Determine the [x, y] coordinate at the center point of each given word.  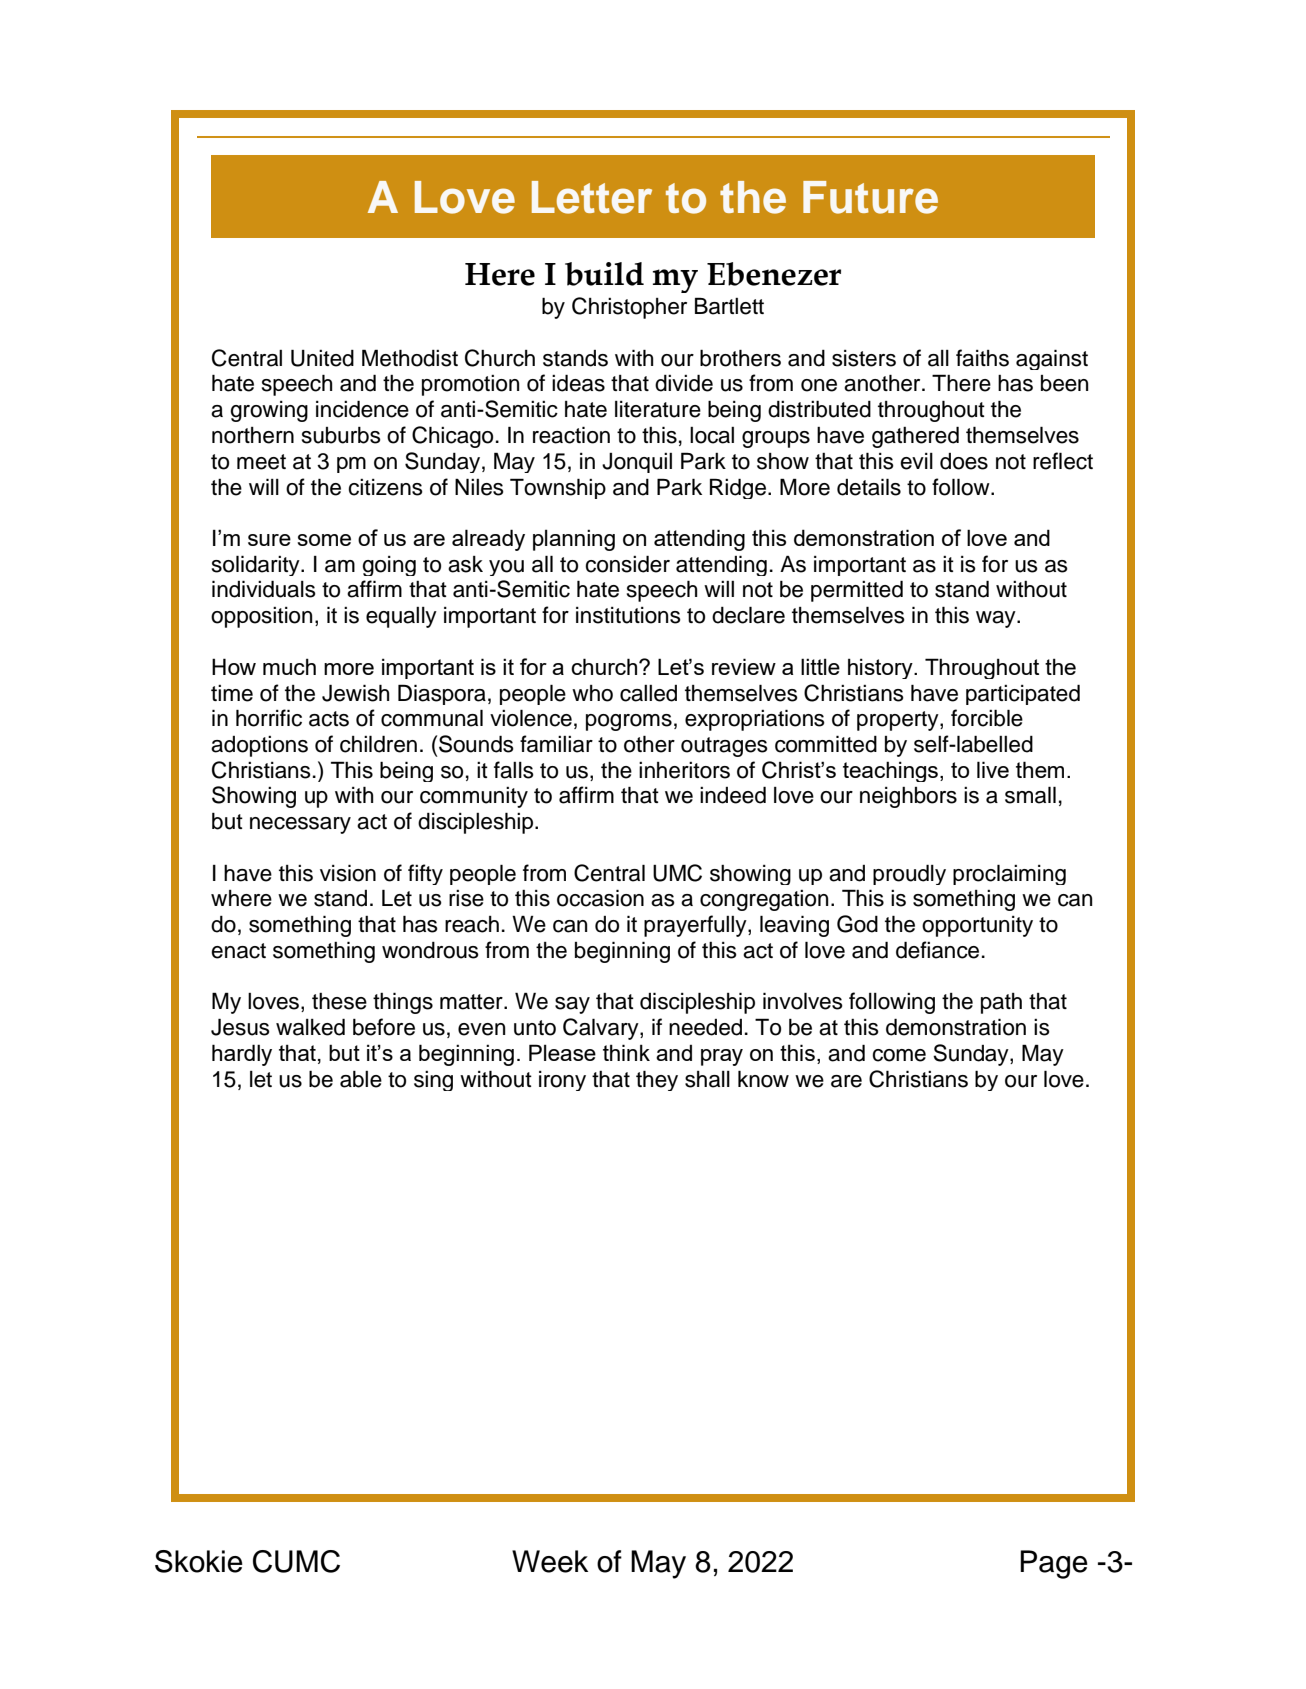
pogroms [629, 722]
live [993, 769]
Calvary [602, 1029]
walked [310, 1027]
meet [261, 462]
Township [558, 488]
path [1001, 1003]
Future [870, 197]
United [322, 358]
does [964, 461]
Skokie [199, 1561]
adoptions [259, 746]
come [899, 1055]
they [657, 1080]
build [604, 274]
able [361, 1079]
